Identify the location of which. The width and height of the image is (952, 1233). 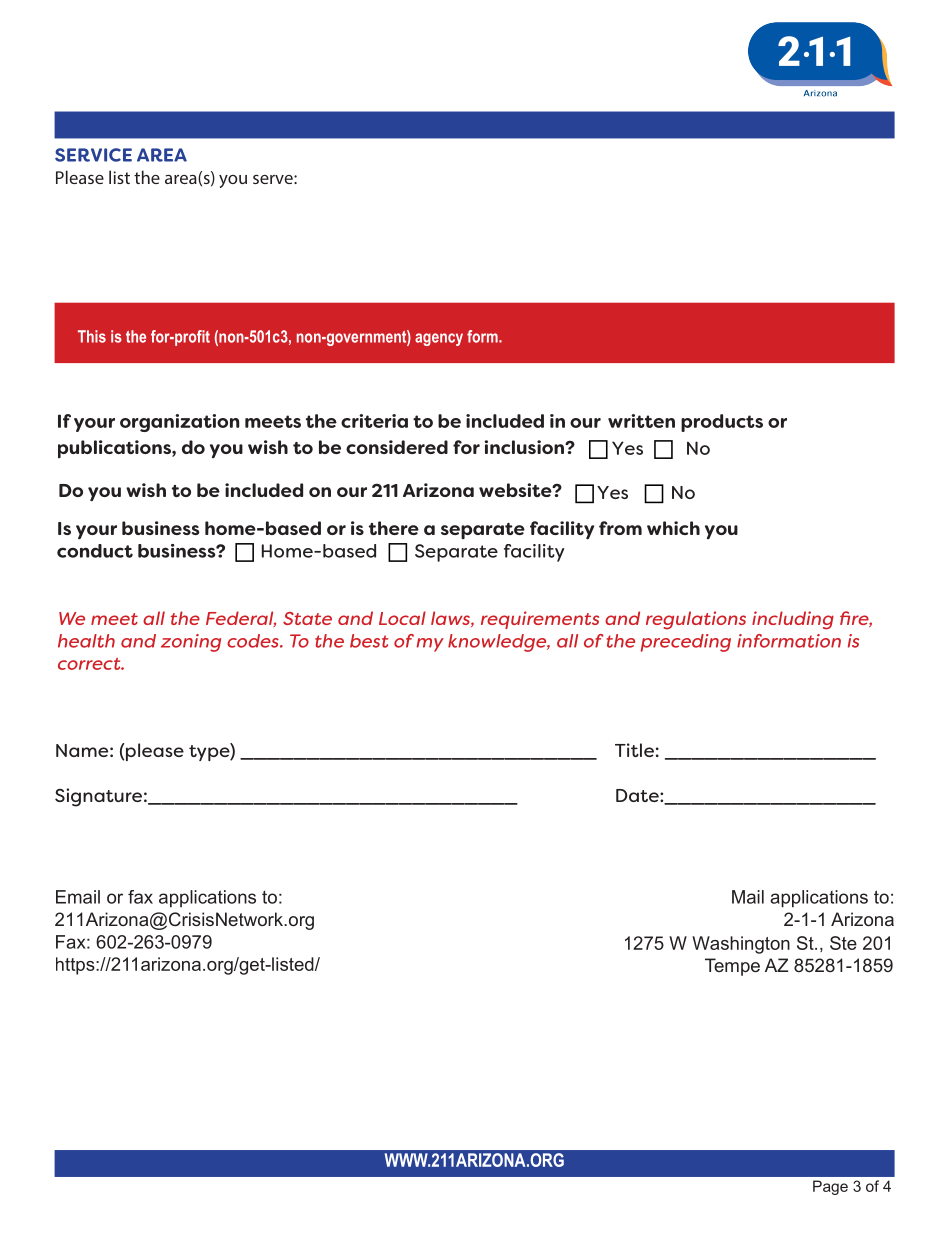
(673, 528).
